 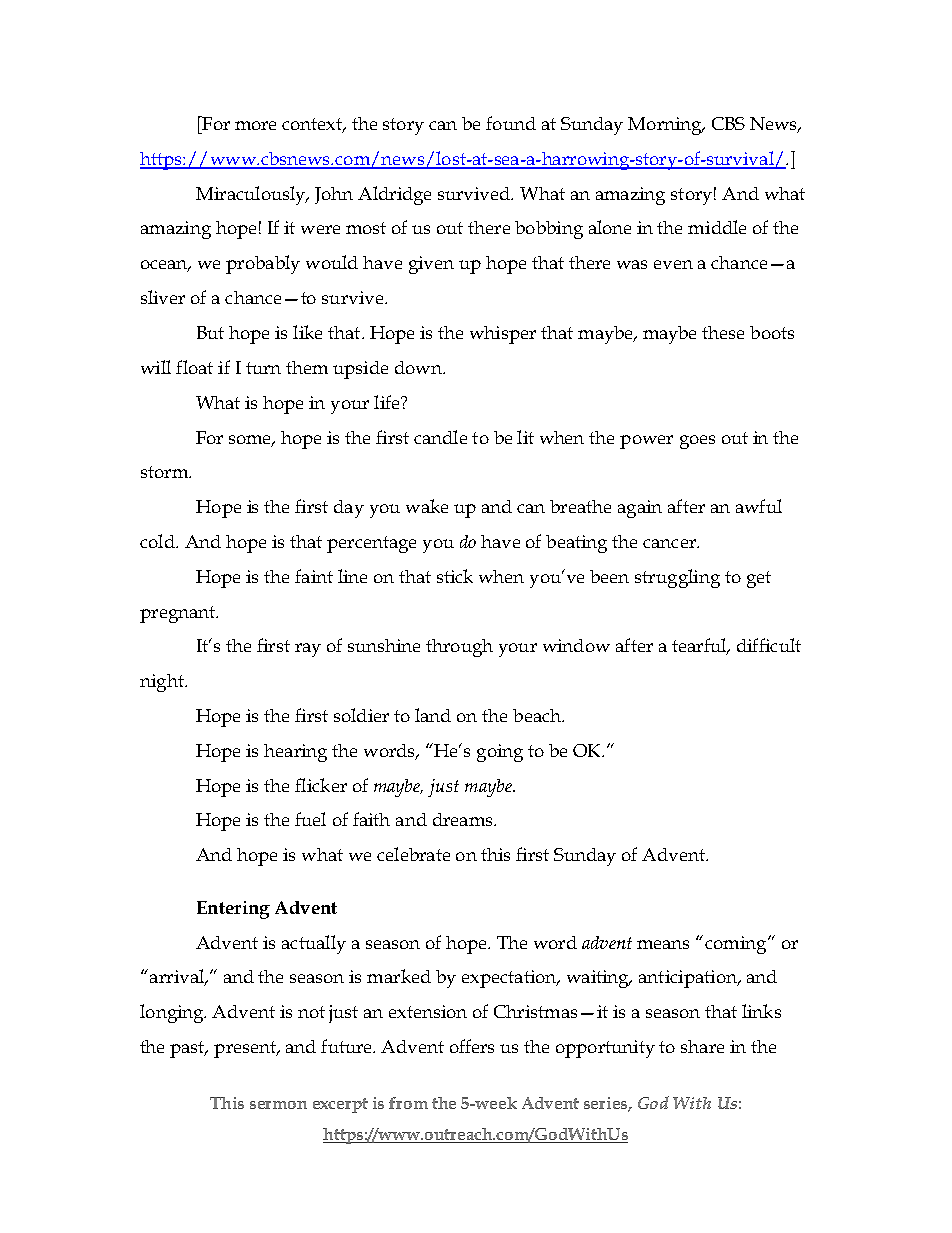 I want to click on some, so click(x=251, y=440).
